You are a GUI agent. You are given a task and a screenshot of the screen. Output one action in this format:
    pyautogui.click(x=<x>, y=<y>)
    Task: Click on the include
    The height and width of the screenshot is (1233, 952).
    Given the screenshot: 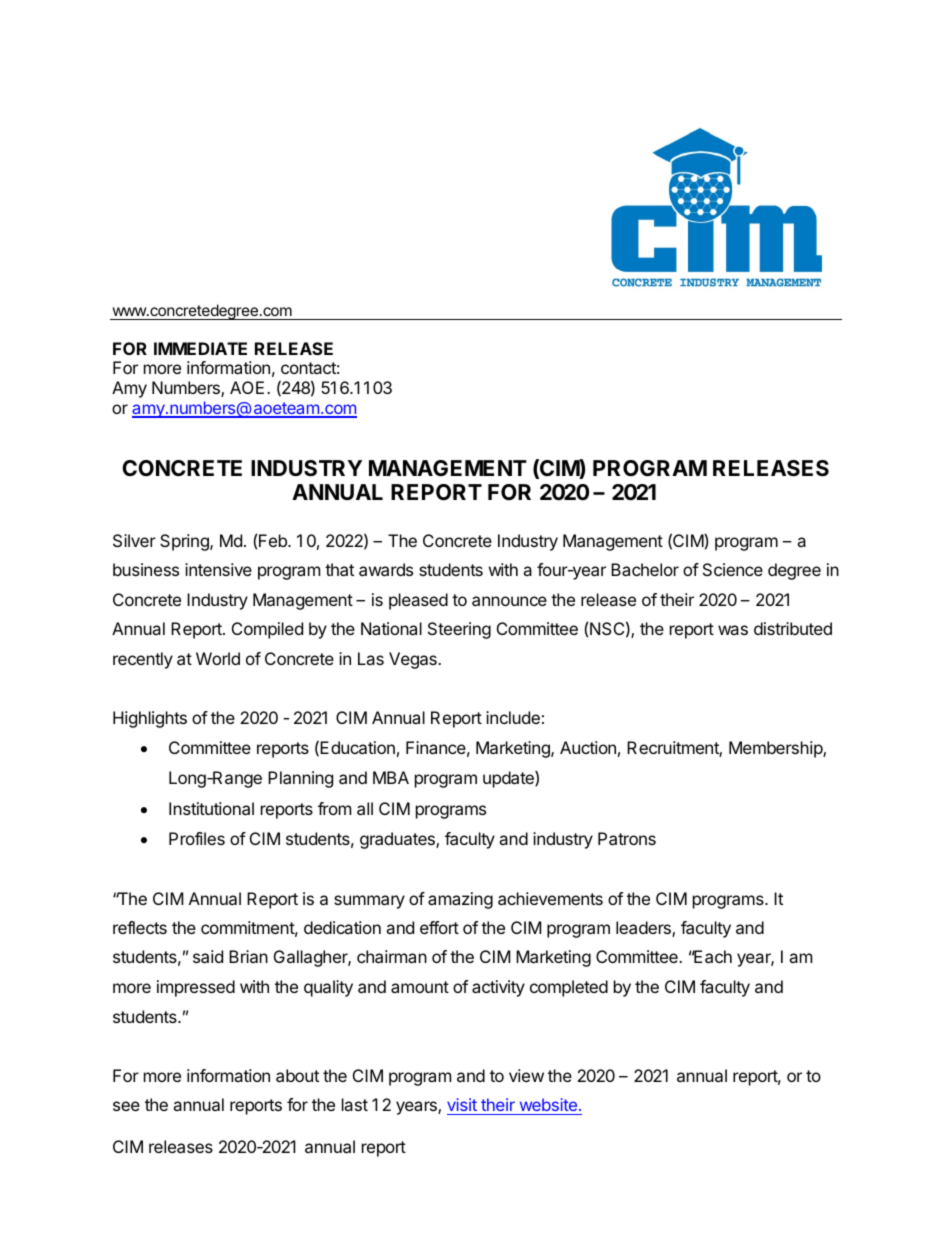 What is the action you would take?
    pyautogui.click(x=513, y=717)
